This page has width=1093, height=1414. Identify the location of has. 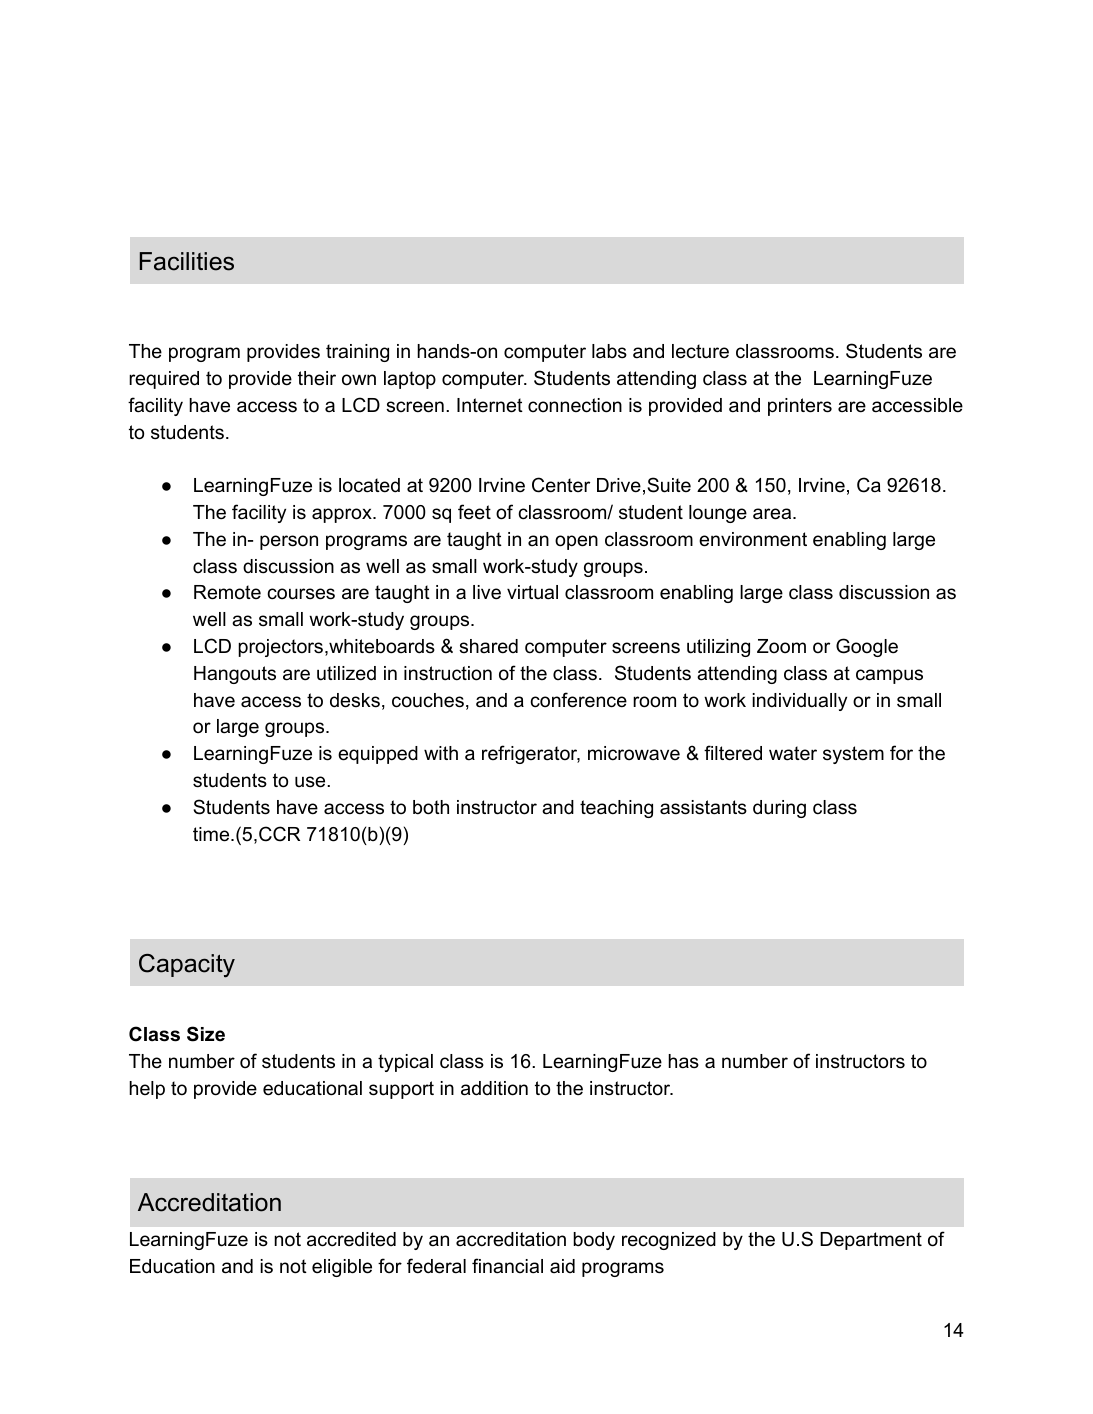
(683, 1061).
